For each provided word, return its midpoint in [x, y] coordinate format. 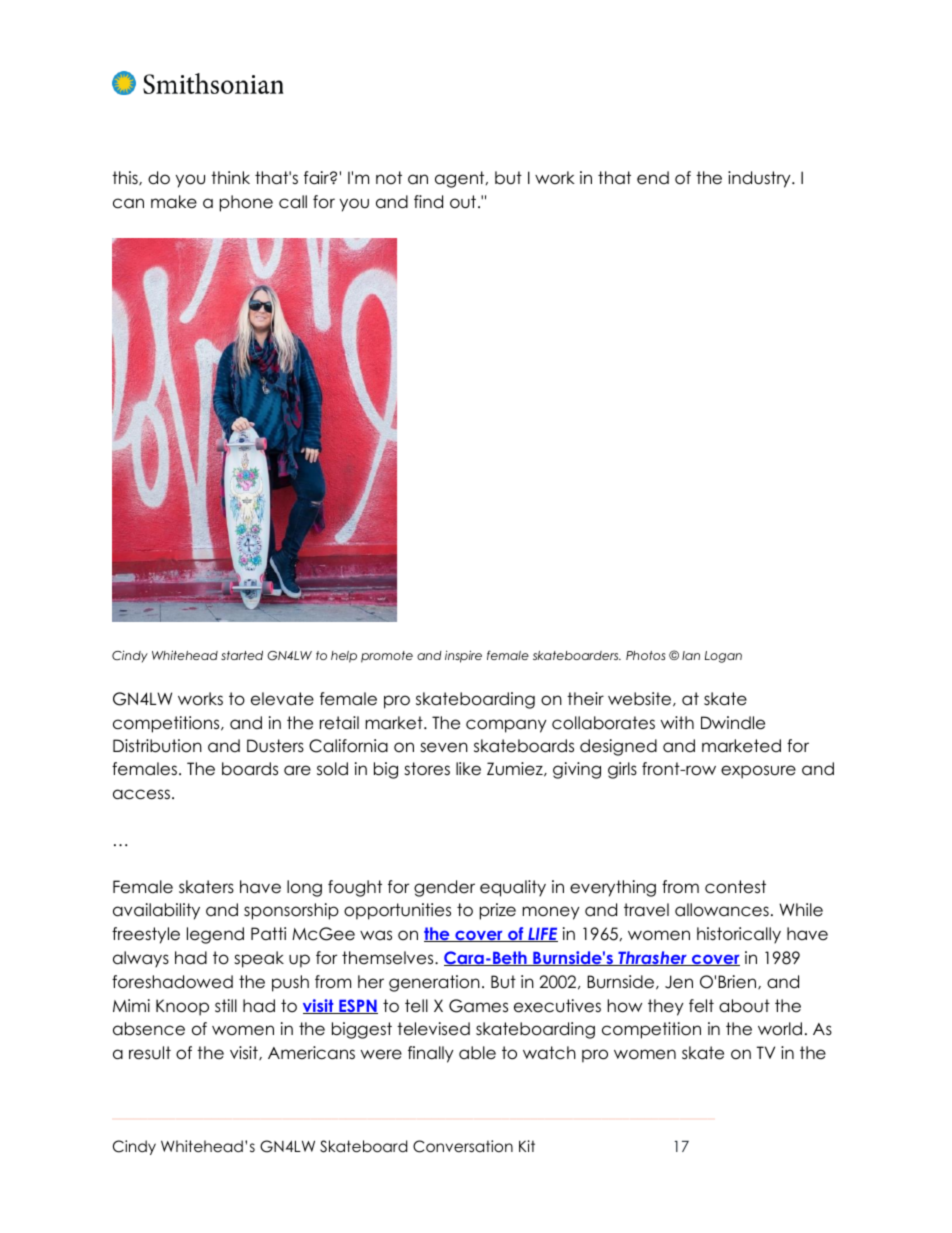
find [428, 202]
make [174, 202]
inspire [463, 656]
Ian [691, 655]
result [150, 1053]
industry [760, 179]
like [468, 769]
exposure [758, 772]
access [141, 794]
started [242, 655]
